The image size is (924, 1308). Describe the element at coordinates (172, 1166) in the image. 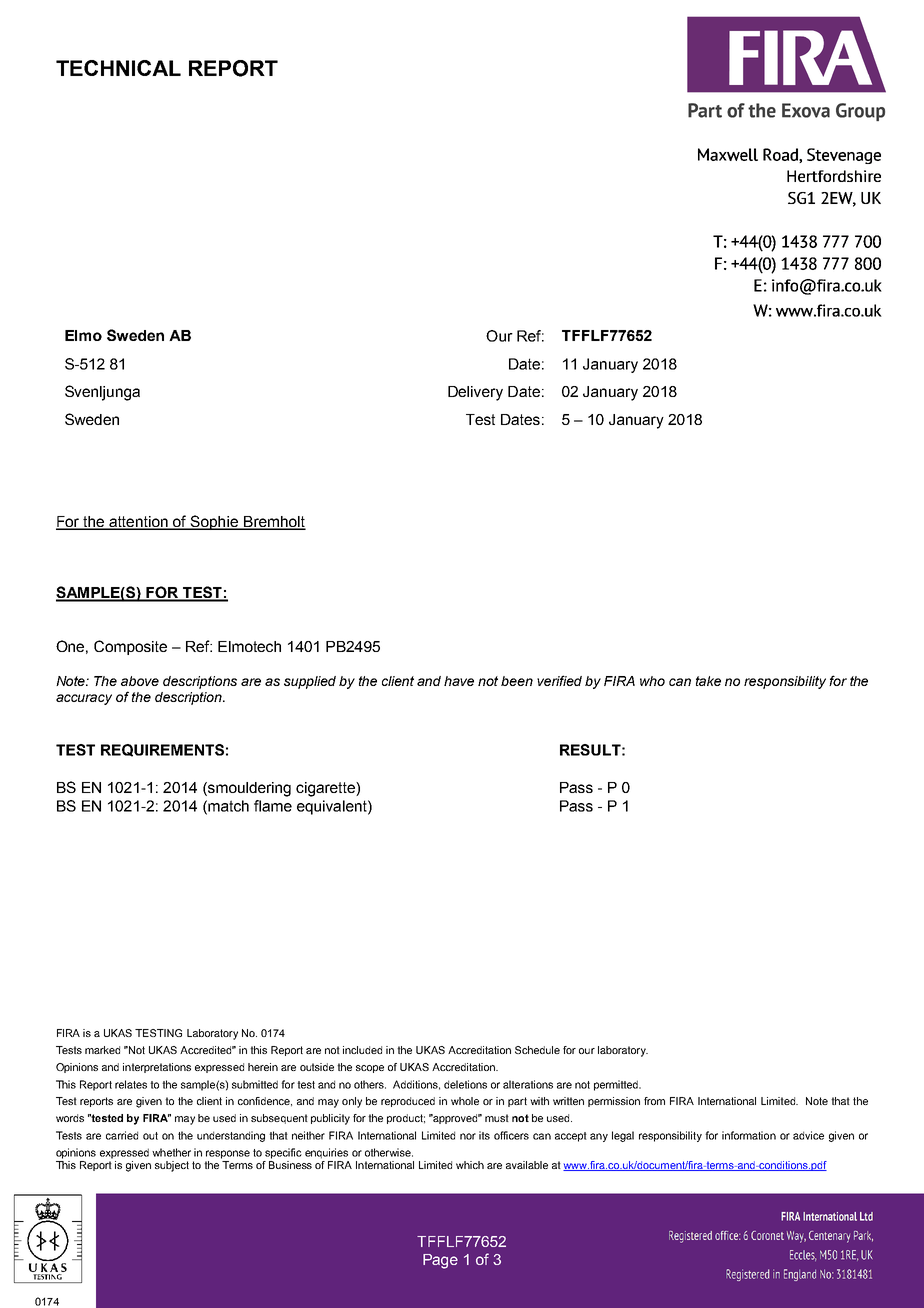

I see `subject` at that location.
